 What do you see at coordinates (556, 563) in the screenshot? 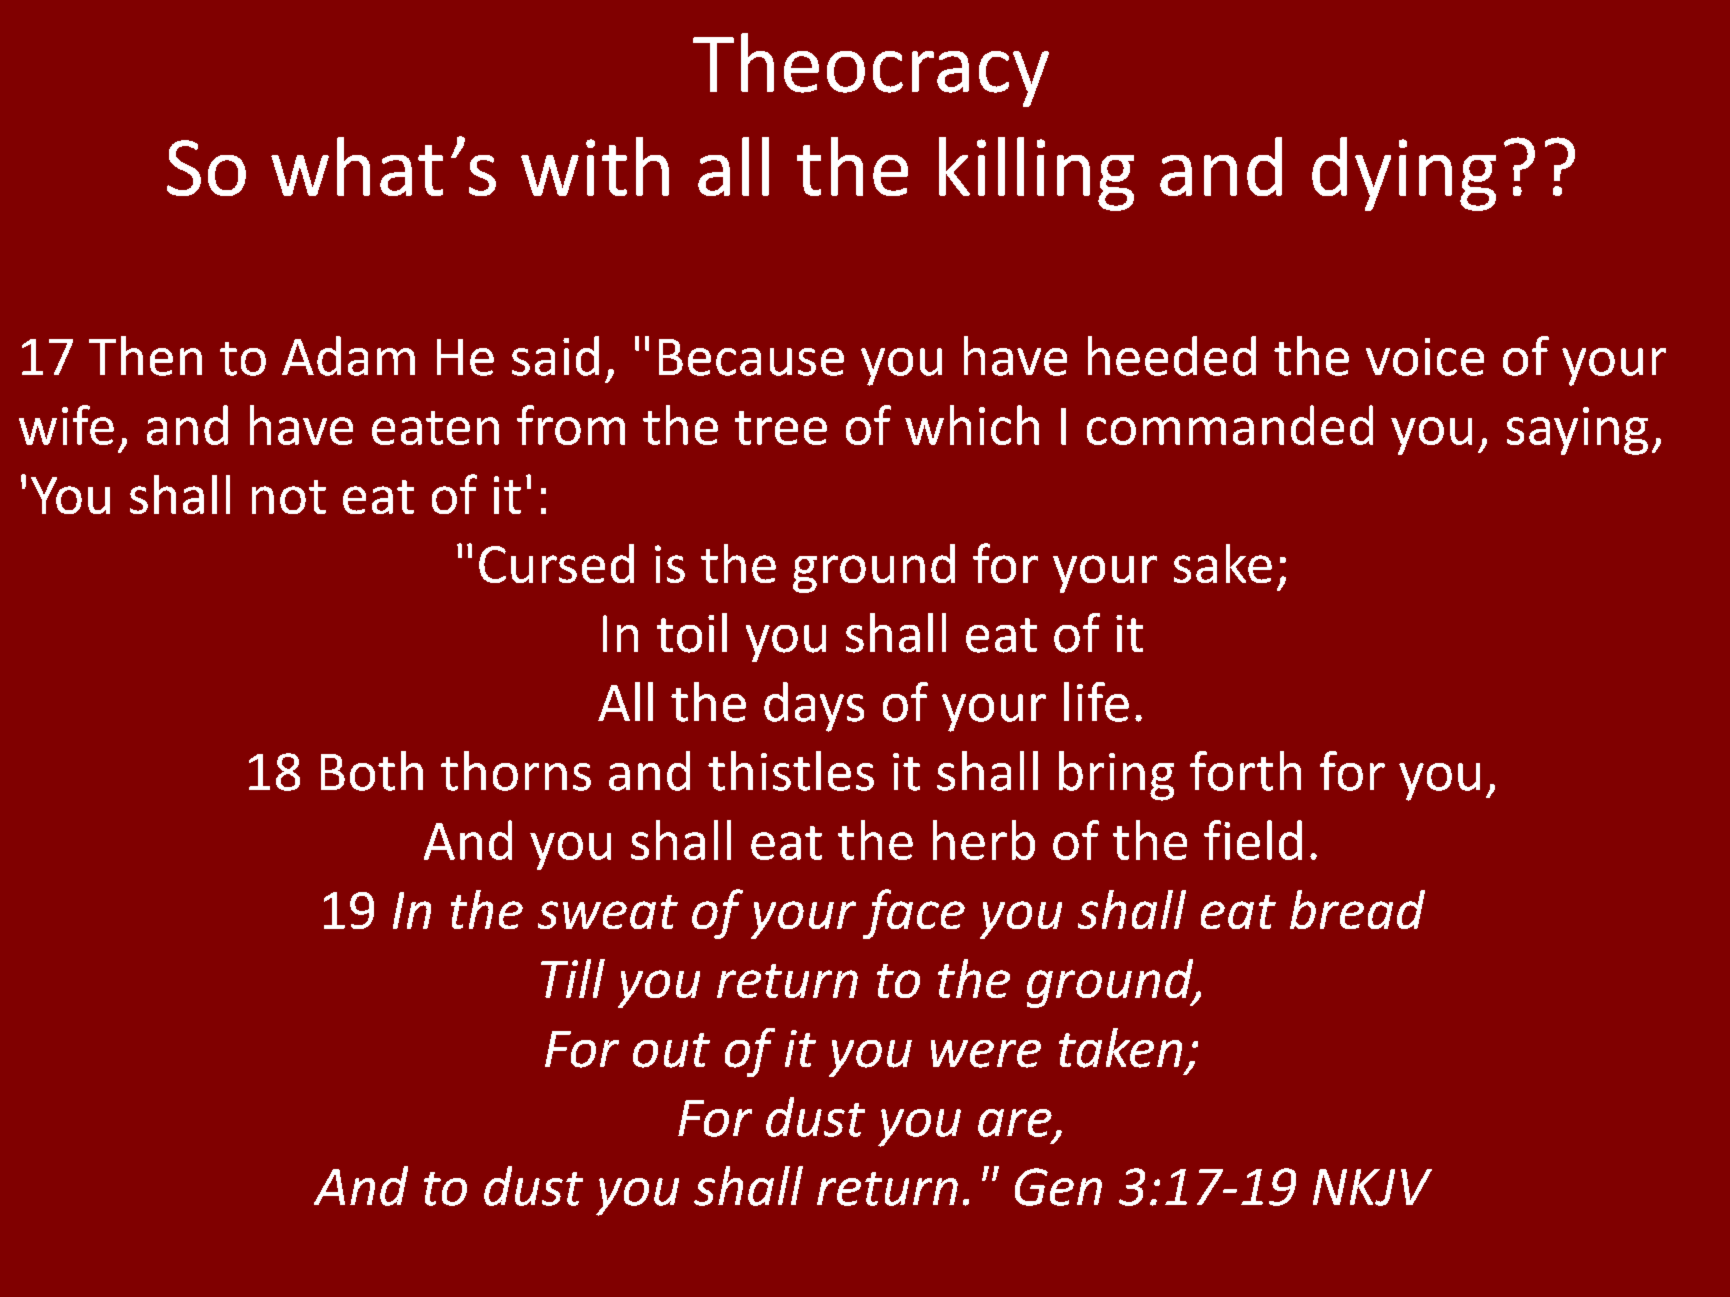
I see `Cursed` at bounding box center [556, 563].
